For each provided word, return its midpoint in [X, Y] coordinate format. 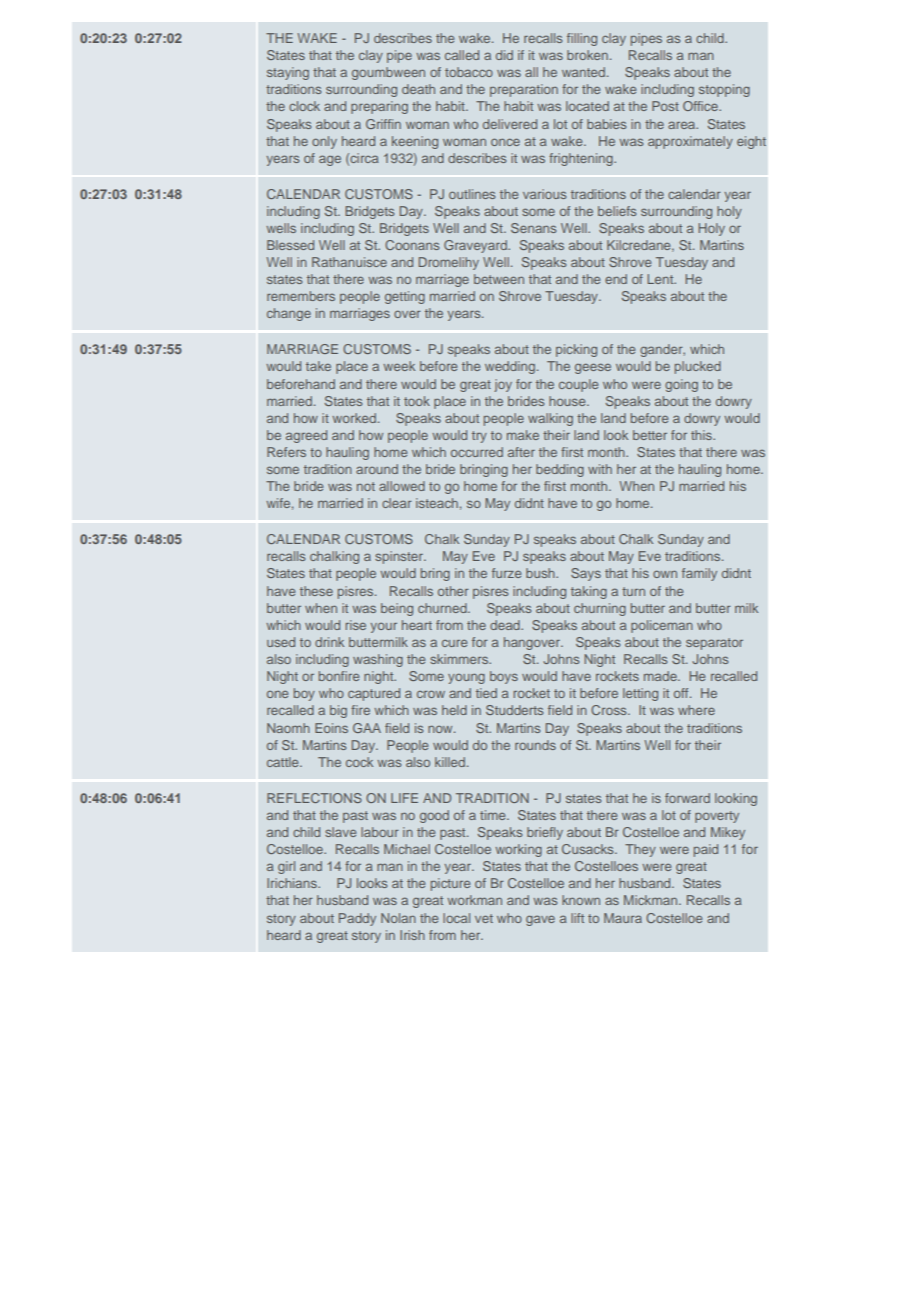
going [681, 385]
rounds [535, 745]
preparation [524, 90]
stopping [724, 90]
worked [354, 418]
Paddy [357, 919]
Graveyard [476, 246]
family [699, 574]
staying [288, 73]
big [338, 711]
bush [541, 573]
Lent [661, 279]
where [696, 710]
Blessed [290, 245]
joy [503, 385]
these [316, 591]
